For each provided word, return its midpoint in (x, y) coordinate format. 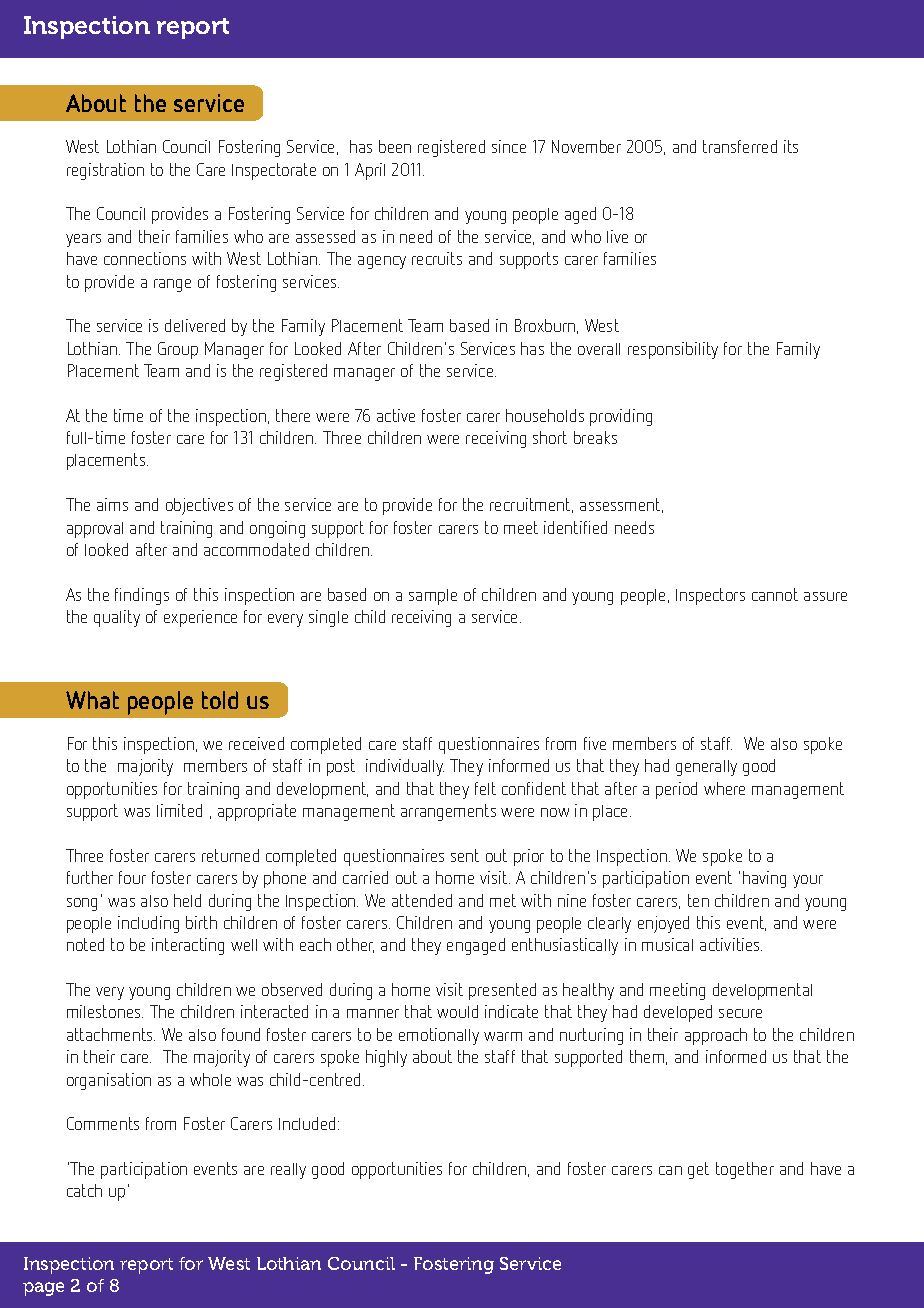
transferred (740, 146)
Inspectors (710, 596)
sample (433, 597)
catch (84, 1190)
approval (95, 530)
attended (422, 900)
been (395, 146)
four (132, 877)
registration (105, 171)
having (764, 879)
